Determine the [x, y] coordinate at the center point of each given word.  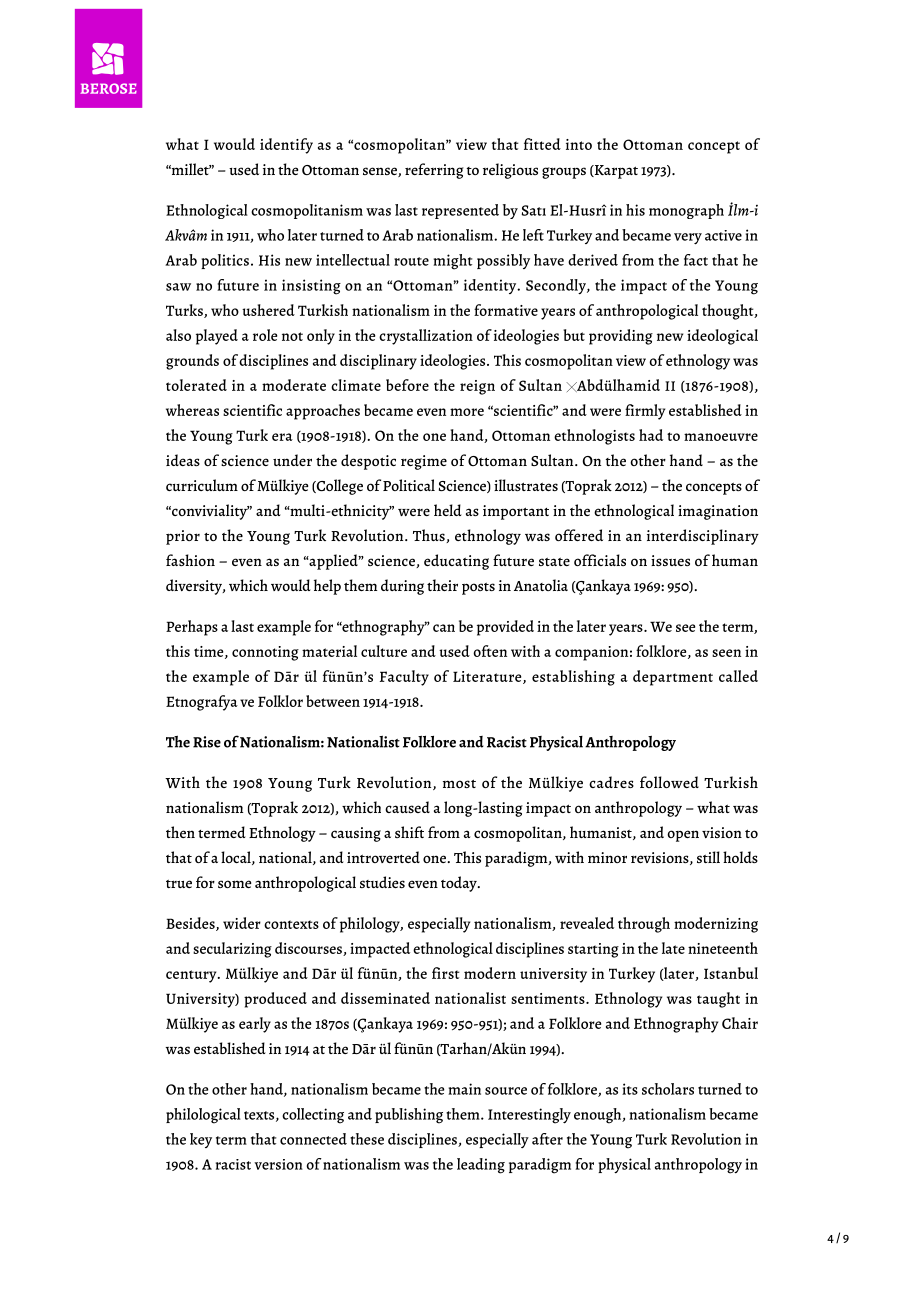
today [460, 884]
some [234, 884]
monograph [686, 211]
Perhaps [192, 628]
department [673, 678]
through [644, 925]
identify [286, 146]
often [490, 651]
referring [434, 171]
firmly [645, 412]
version [278, 1164]
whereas [192, 410]
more [467, 412]
